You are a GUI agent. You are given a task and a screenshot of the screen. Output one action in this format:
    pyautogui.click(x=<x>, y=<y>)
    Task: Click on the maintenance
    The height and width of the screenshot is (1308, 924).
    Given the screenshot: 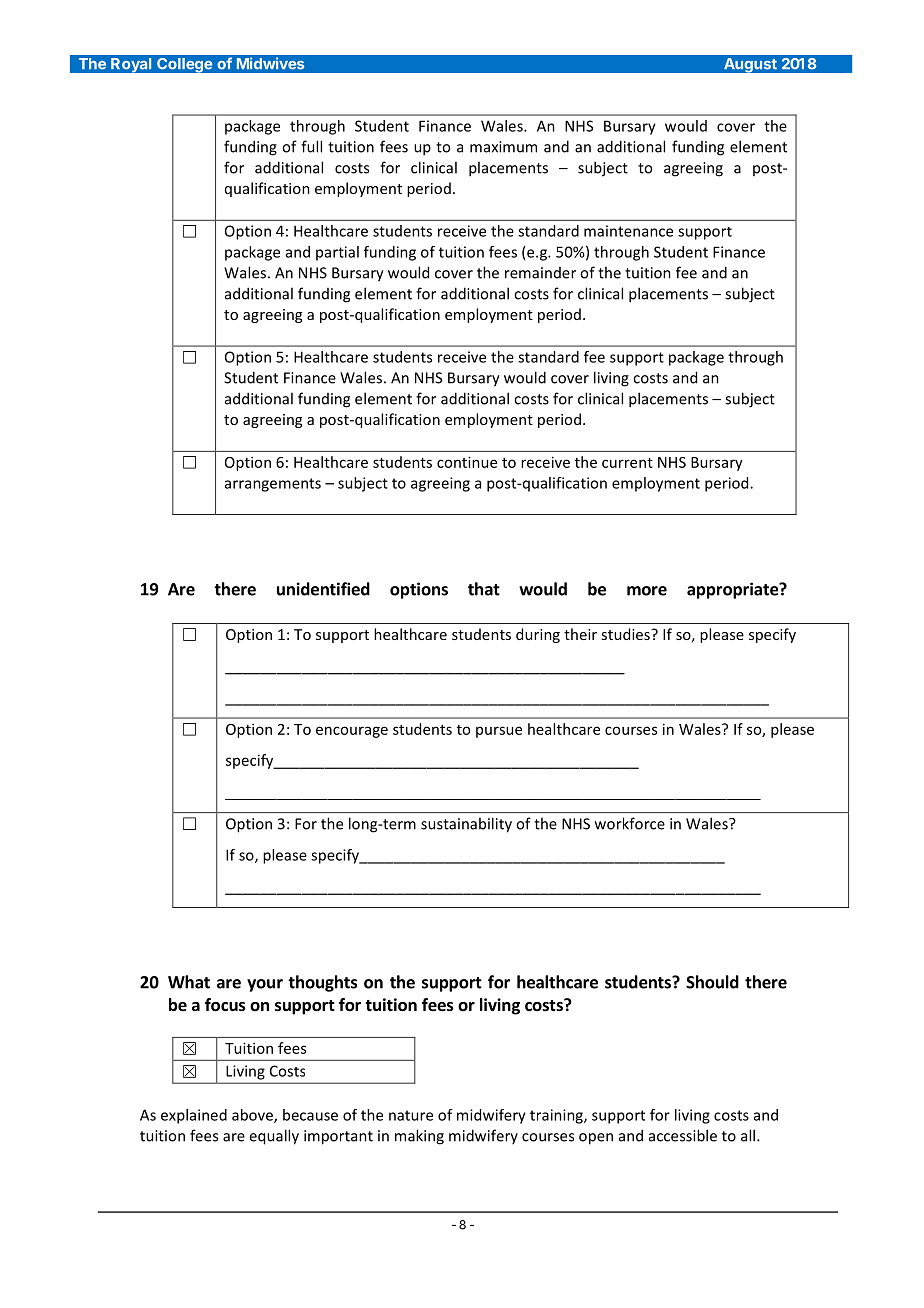 What is the action you would take?
    pyautogui.click(x=628, y=231)
